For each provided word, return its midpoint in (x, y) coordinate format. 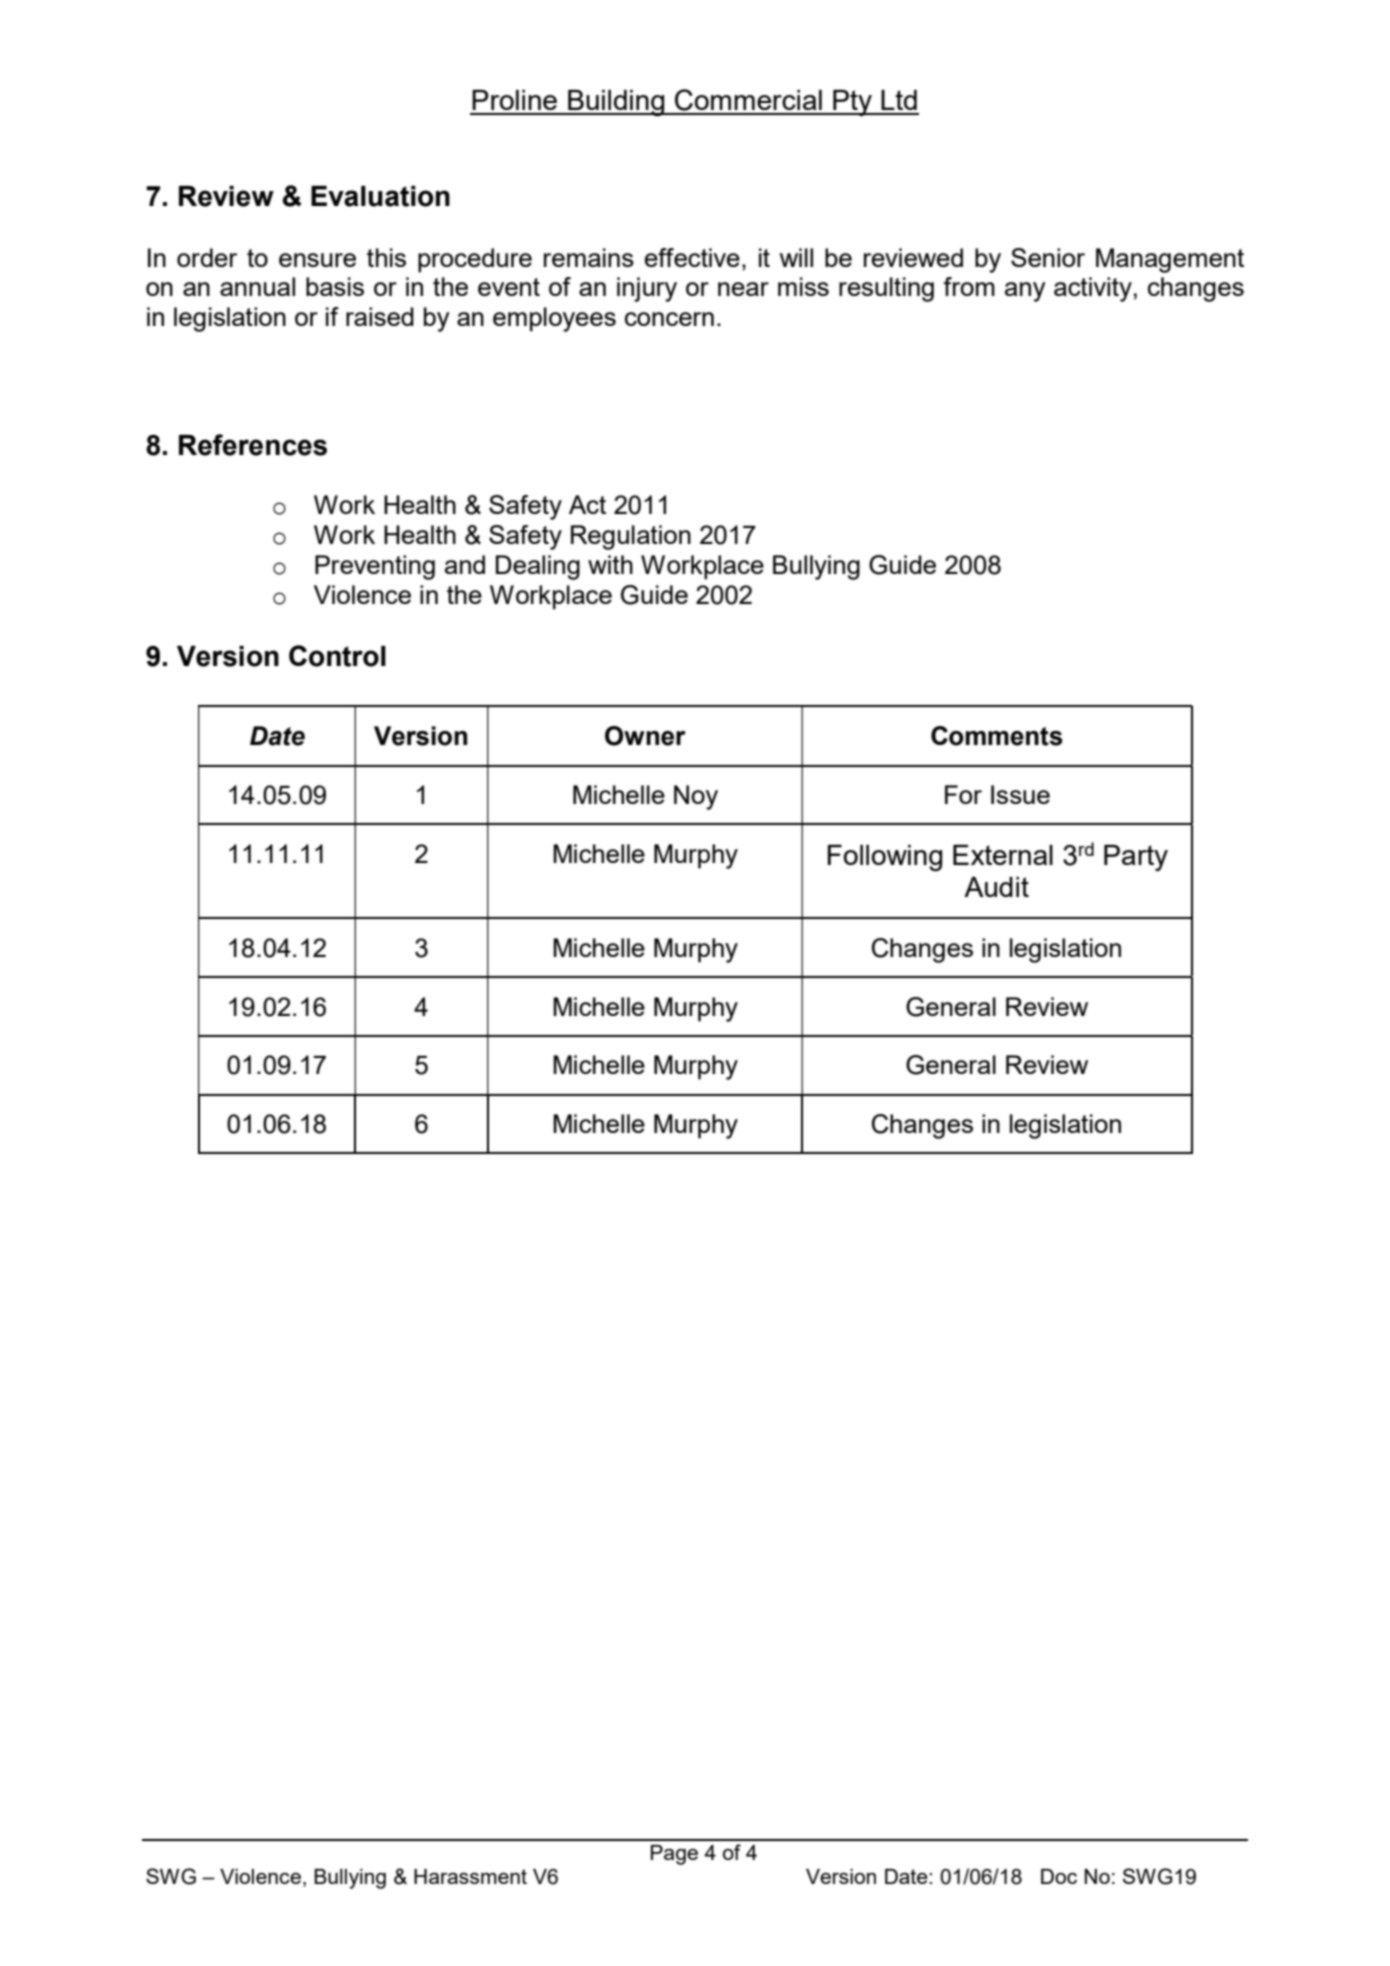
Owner (645, 736)
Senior (1048, 257)
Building (616, 103)
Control (337, 656)
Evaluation (380, 196)
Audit (996, 887)
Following (885, 858)
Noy (696, 797)
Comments (996, 736)
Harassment (470, 1876)
